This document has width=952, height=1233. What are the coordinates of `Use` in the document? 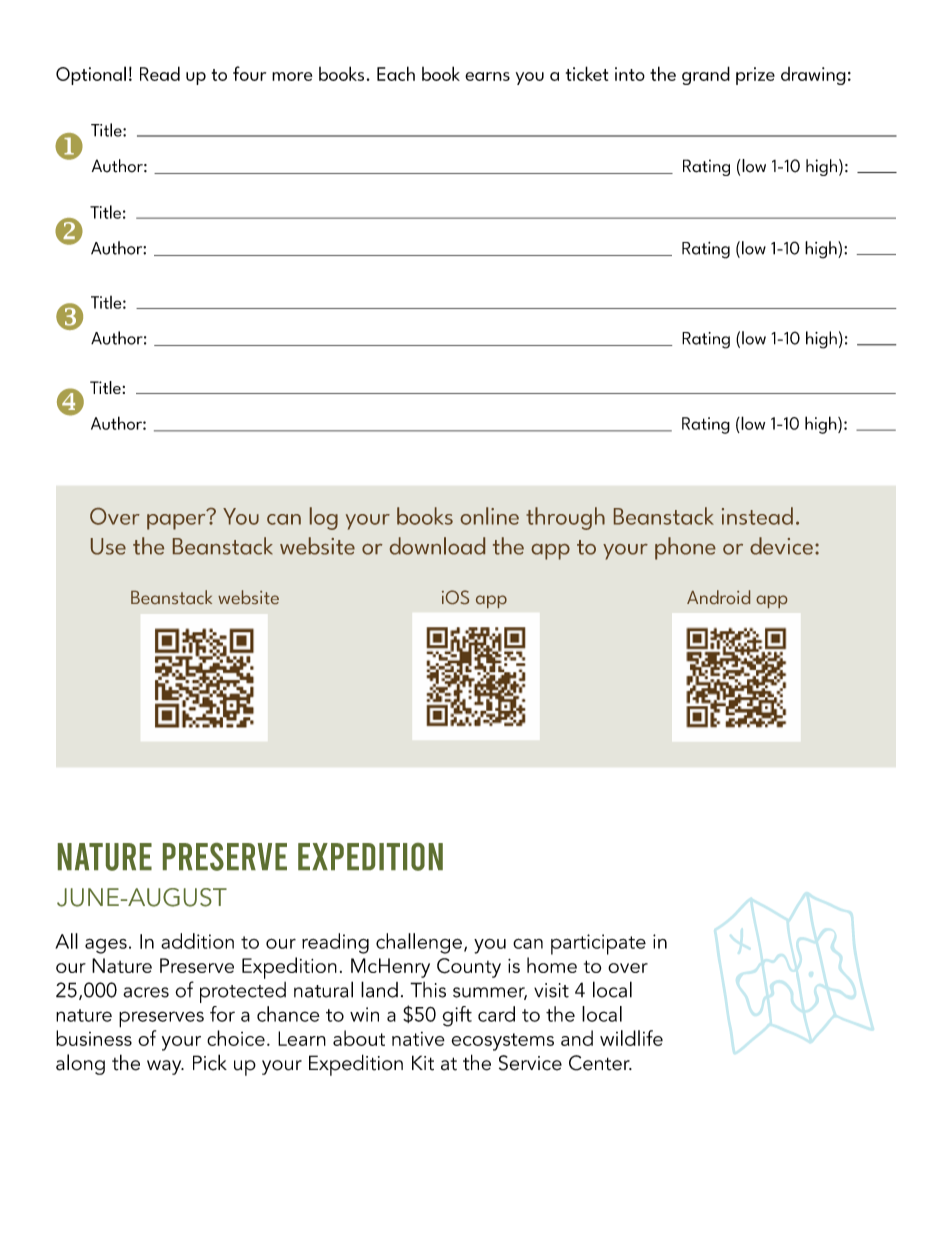 It's located at (108, 546).
